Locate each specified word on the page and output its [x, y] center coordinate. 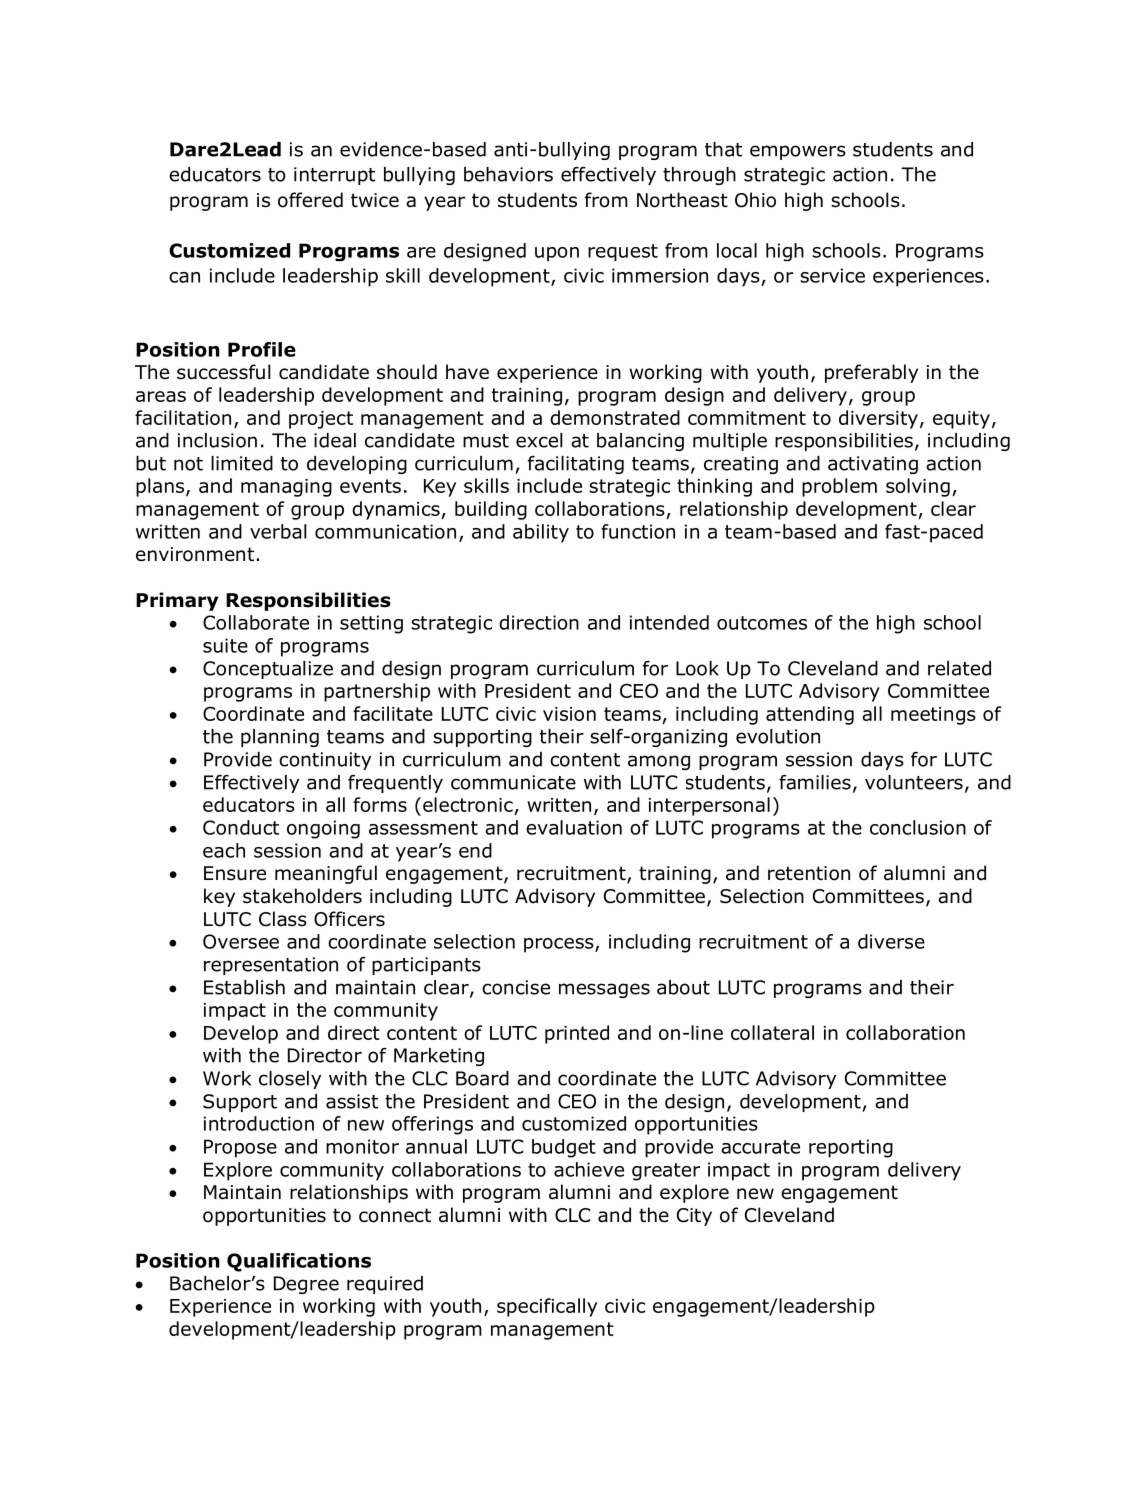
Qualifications [299, 1262]
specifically [547, 1307]
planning [280, 738]
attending [810, 715]
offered [310, 200]
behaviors [508, 174]
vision [569, 714]
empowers [798, 152]
